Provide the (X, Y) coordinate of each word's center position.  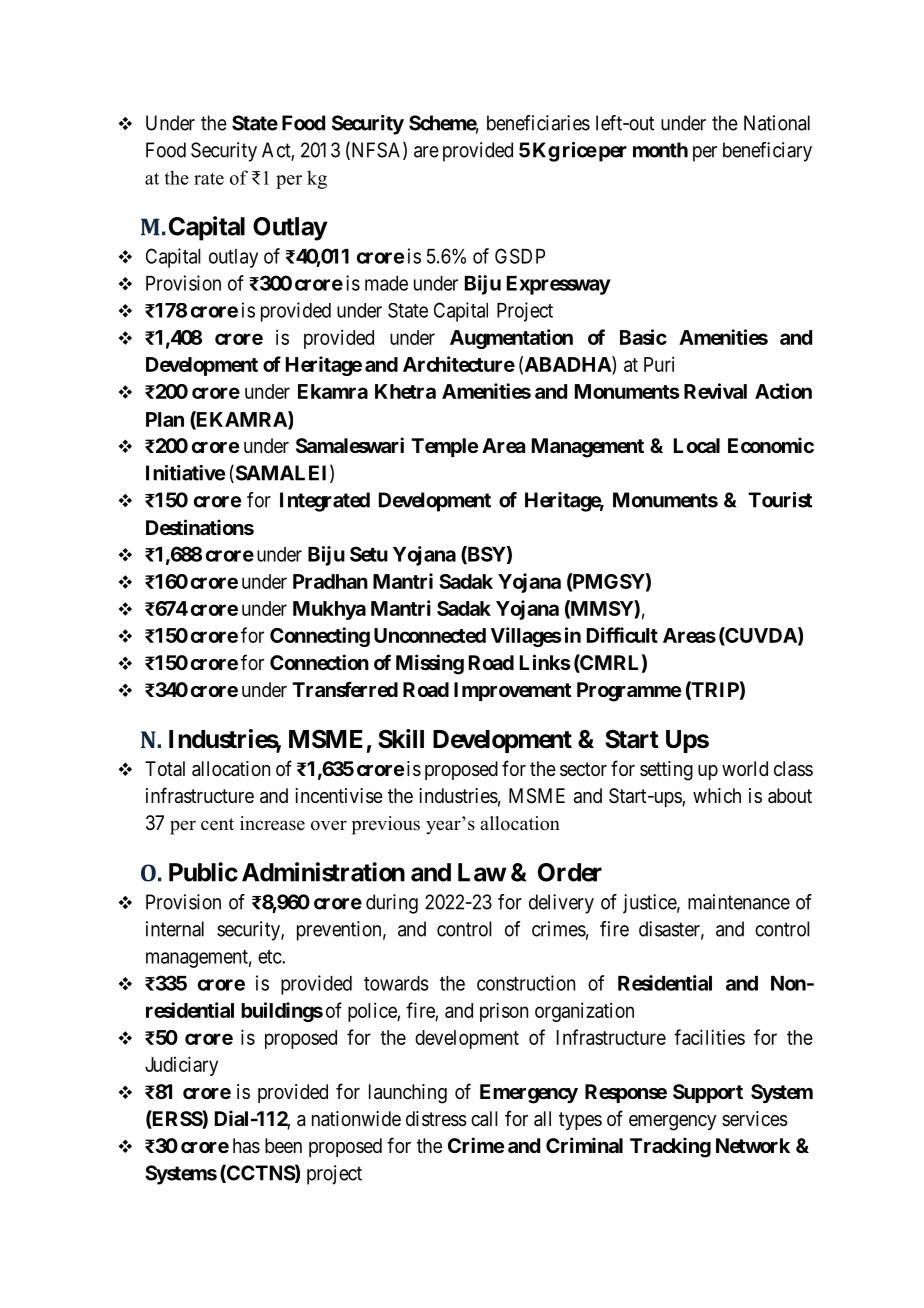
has (246, 1146)
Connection (319, 662)
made (386, 283)
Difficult (622, 635)
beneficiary (767, 152)
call (484, 1119)
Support (708, 1093)
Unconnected (430, 635)
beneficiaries (538, 123)
